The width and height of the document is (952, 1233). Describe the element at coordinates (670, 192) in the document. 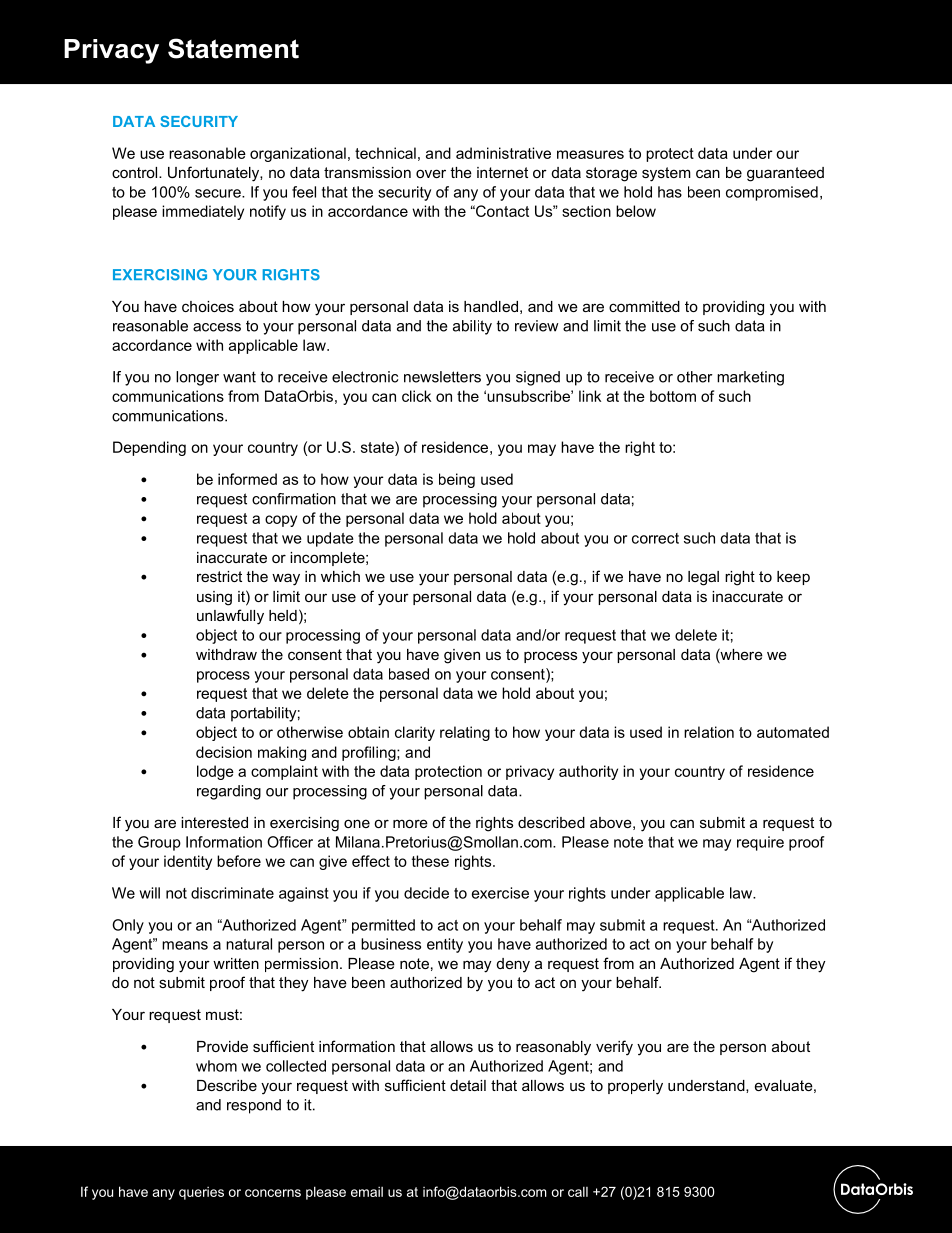

I see `has` at that location.
